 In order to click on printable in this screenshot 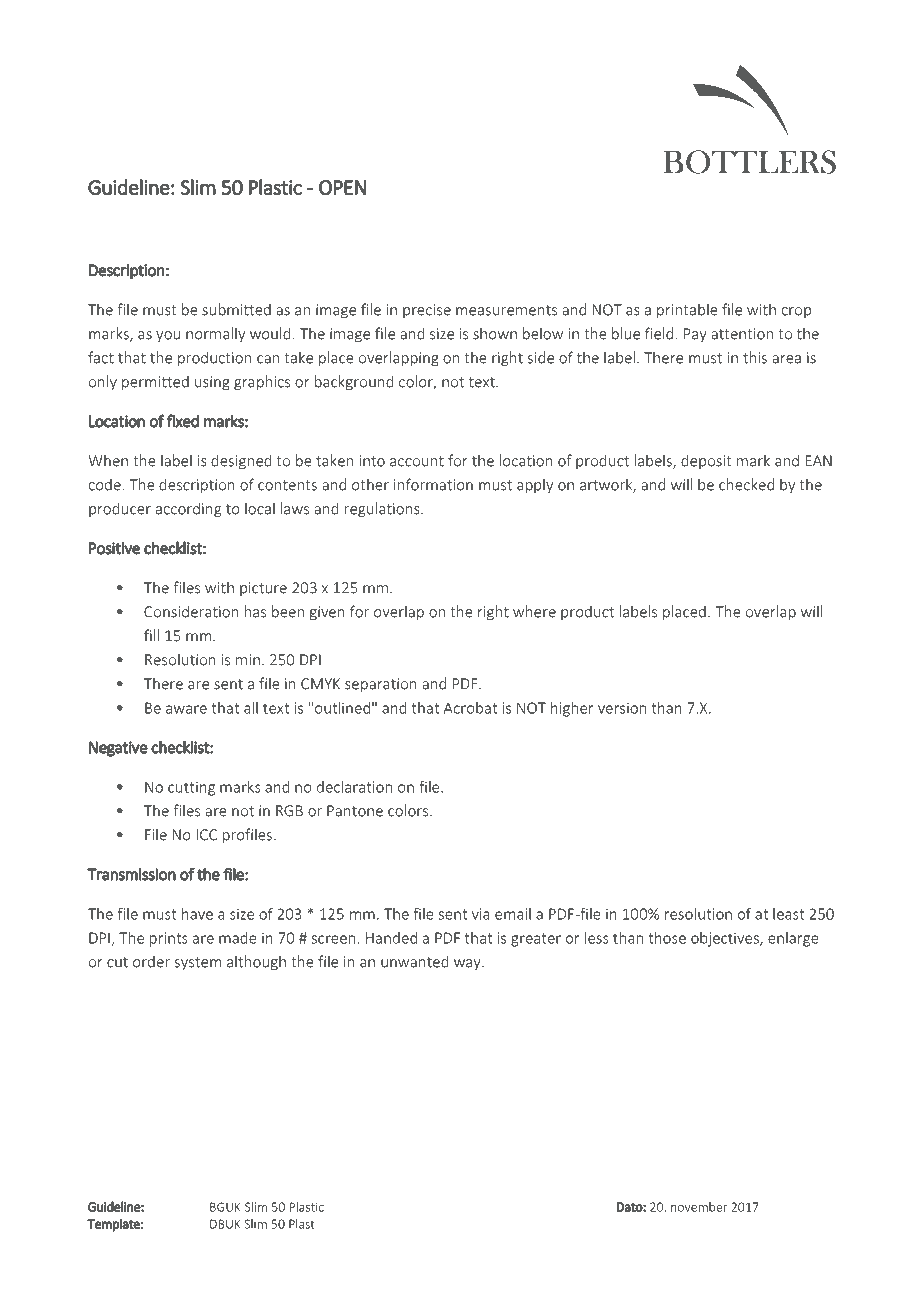, I will do `click(687, 311)`.
